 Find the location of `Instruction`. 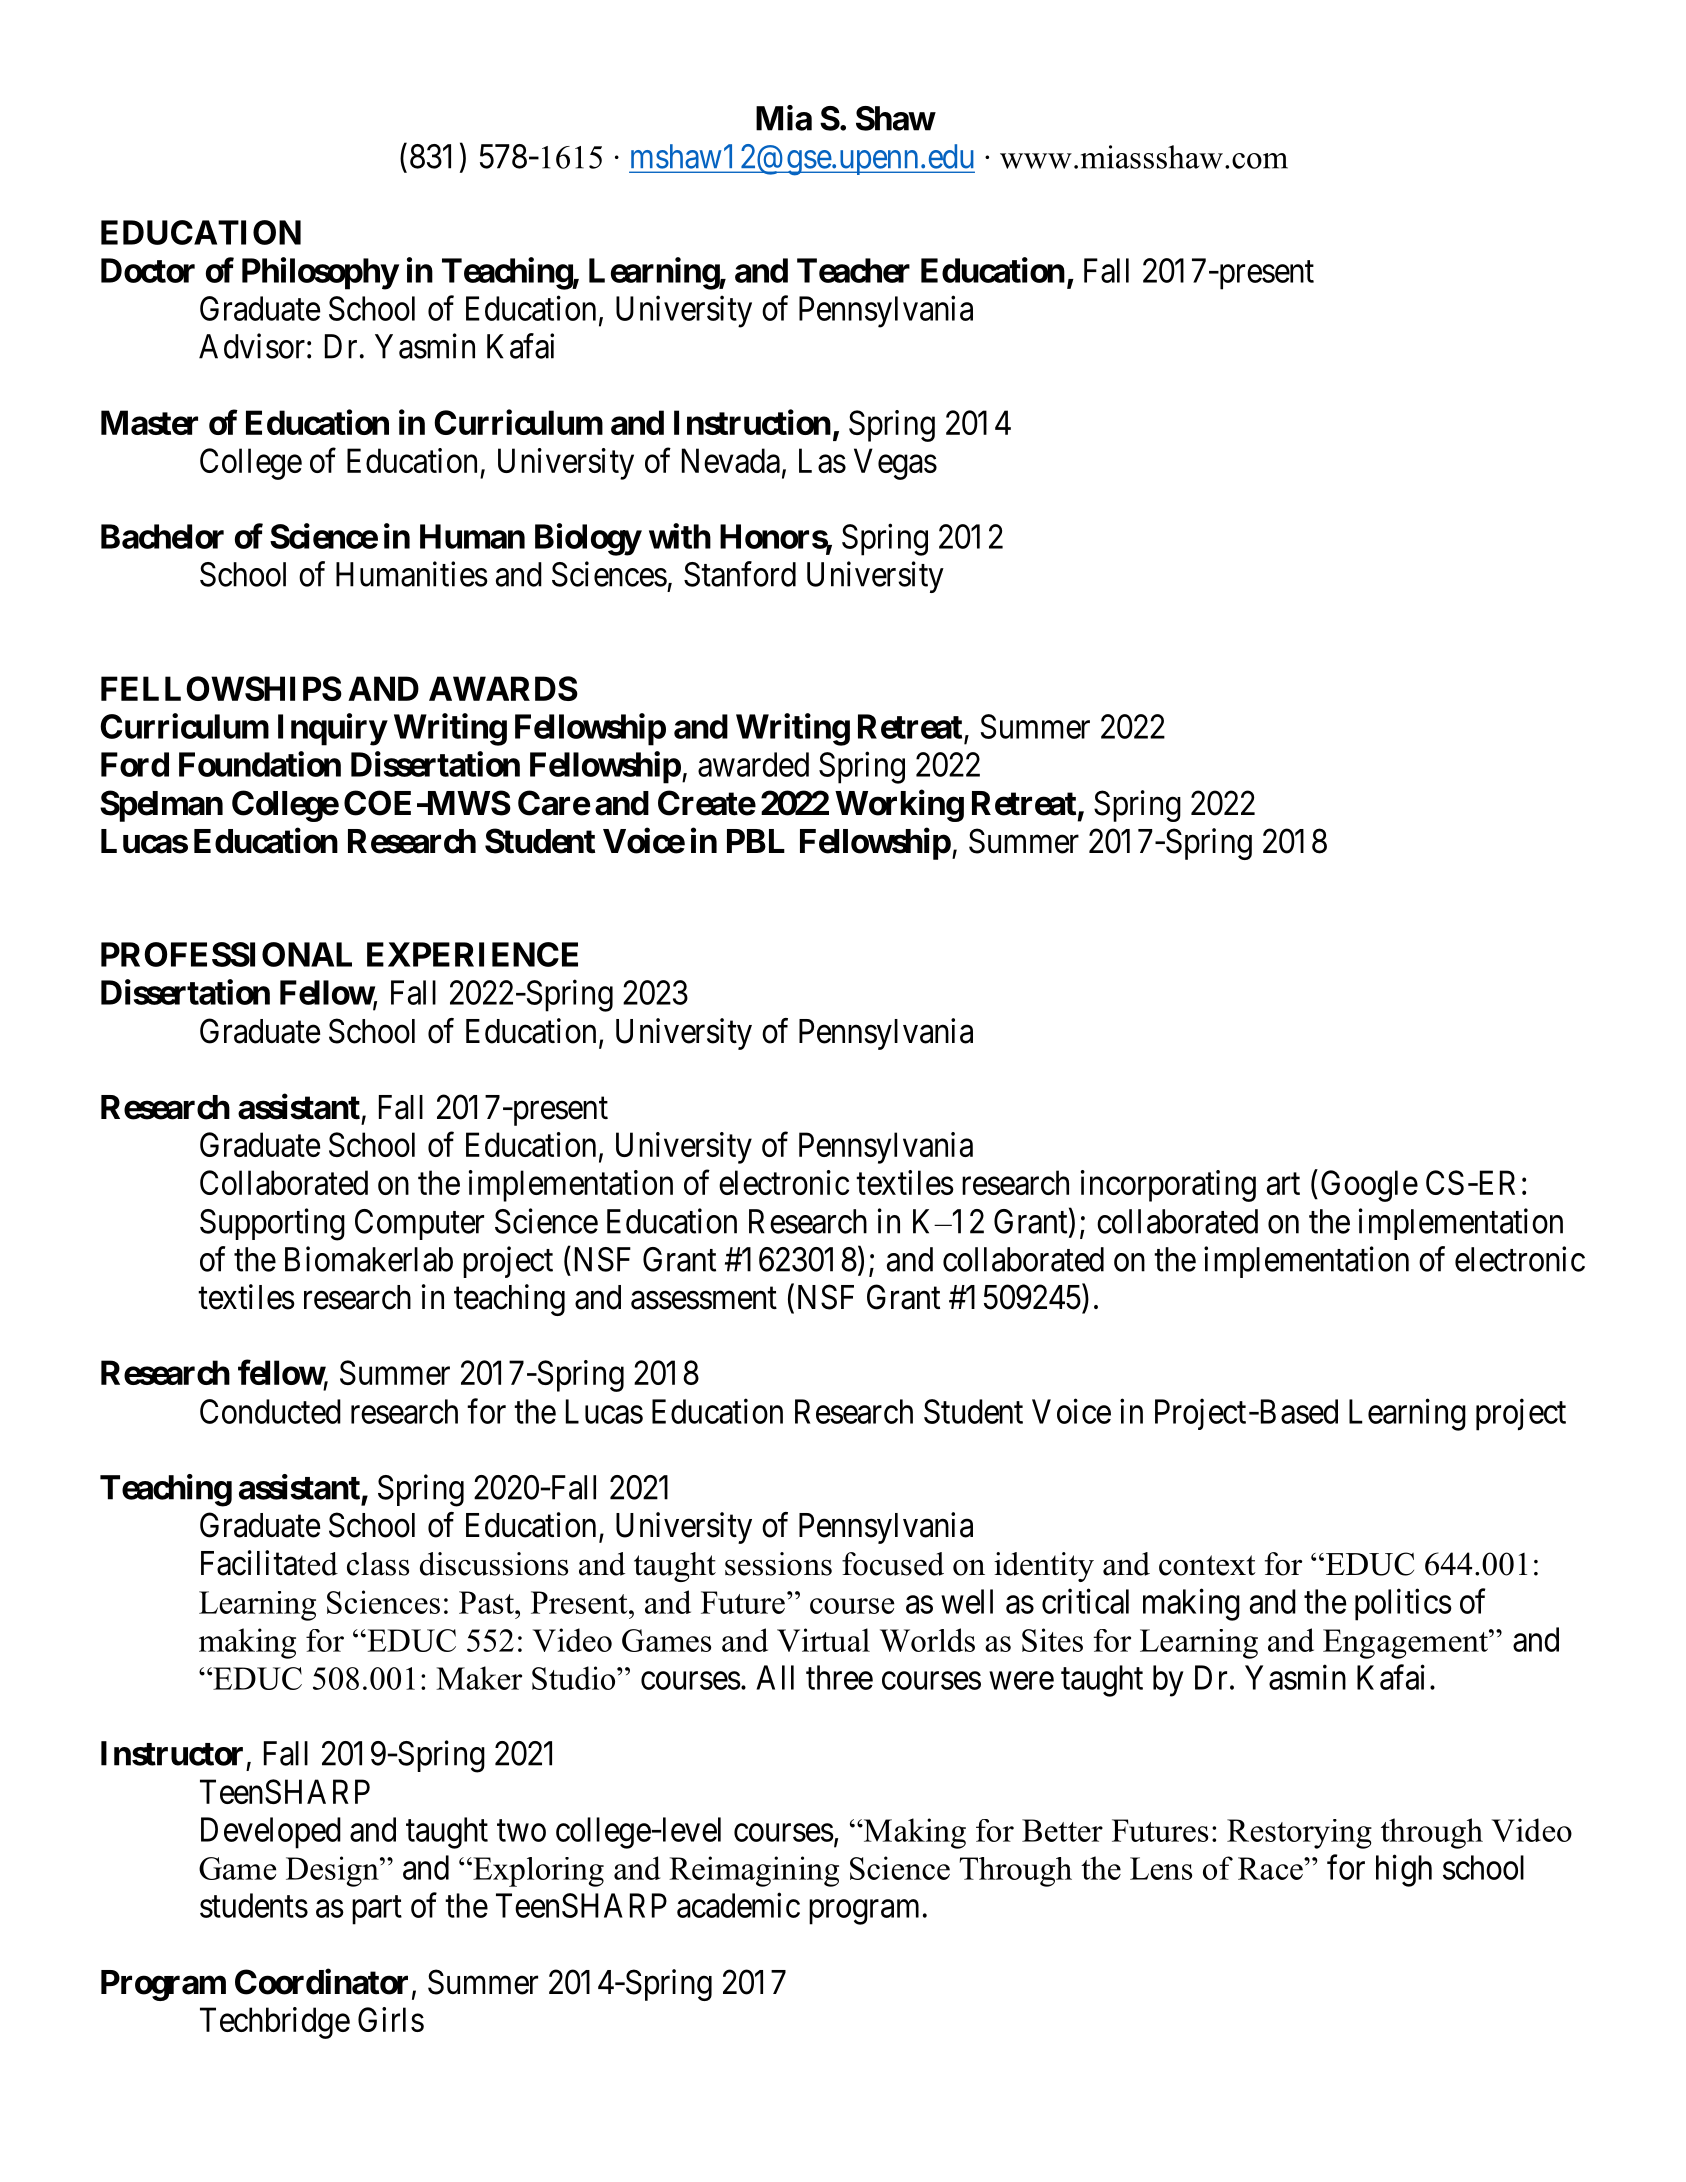

Instruction is located at coordinates (752, 422).
